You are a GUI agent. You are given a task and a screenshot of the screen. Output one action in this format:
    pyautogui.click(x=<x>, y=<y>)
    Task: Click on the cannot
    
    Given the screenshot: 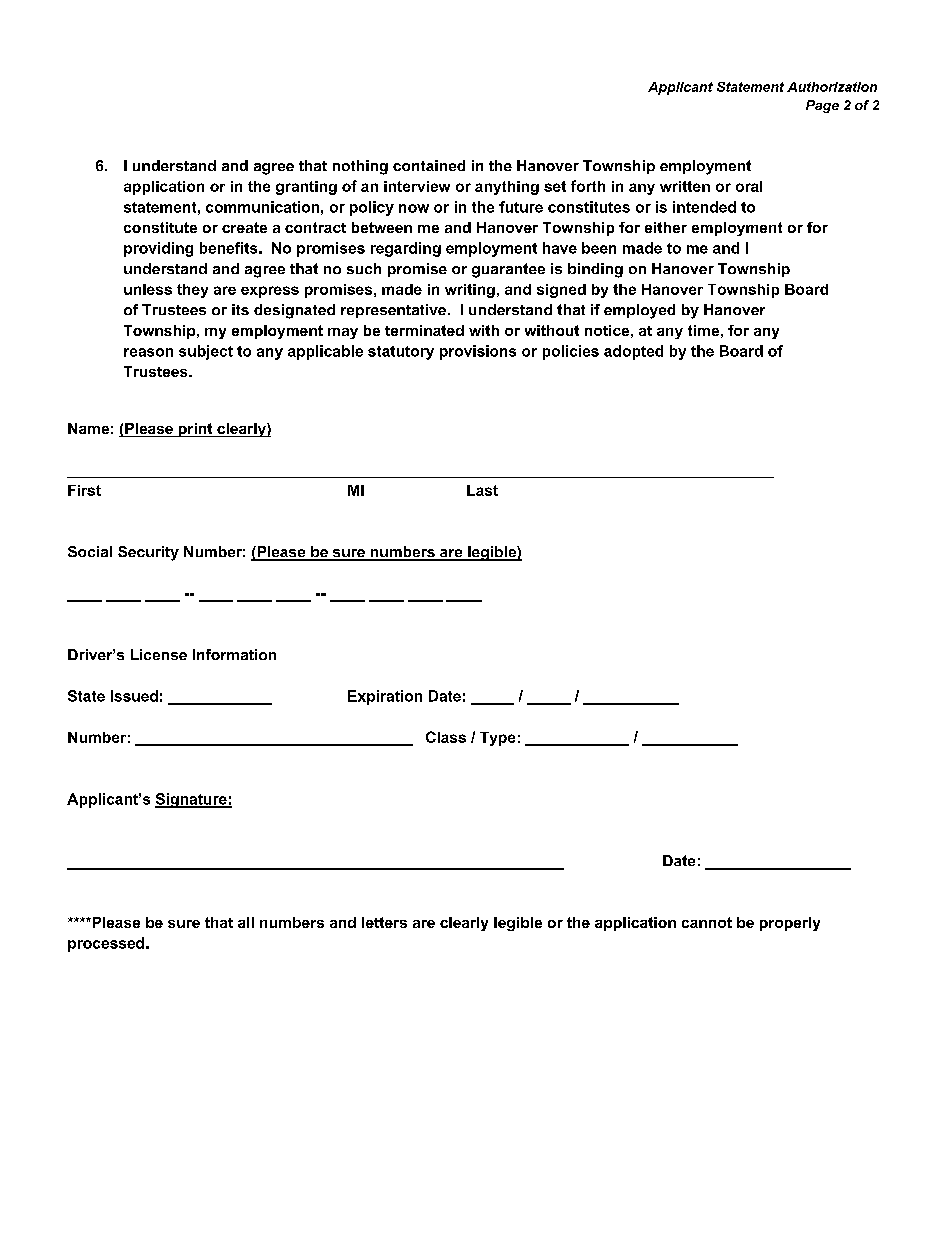 What is the action you would take?
    pyautogui.click(x=707, y=922)
